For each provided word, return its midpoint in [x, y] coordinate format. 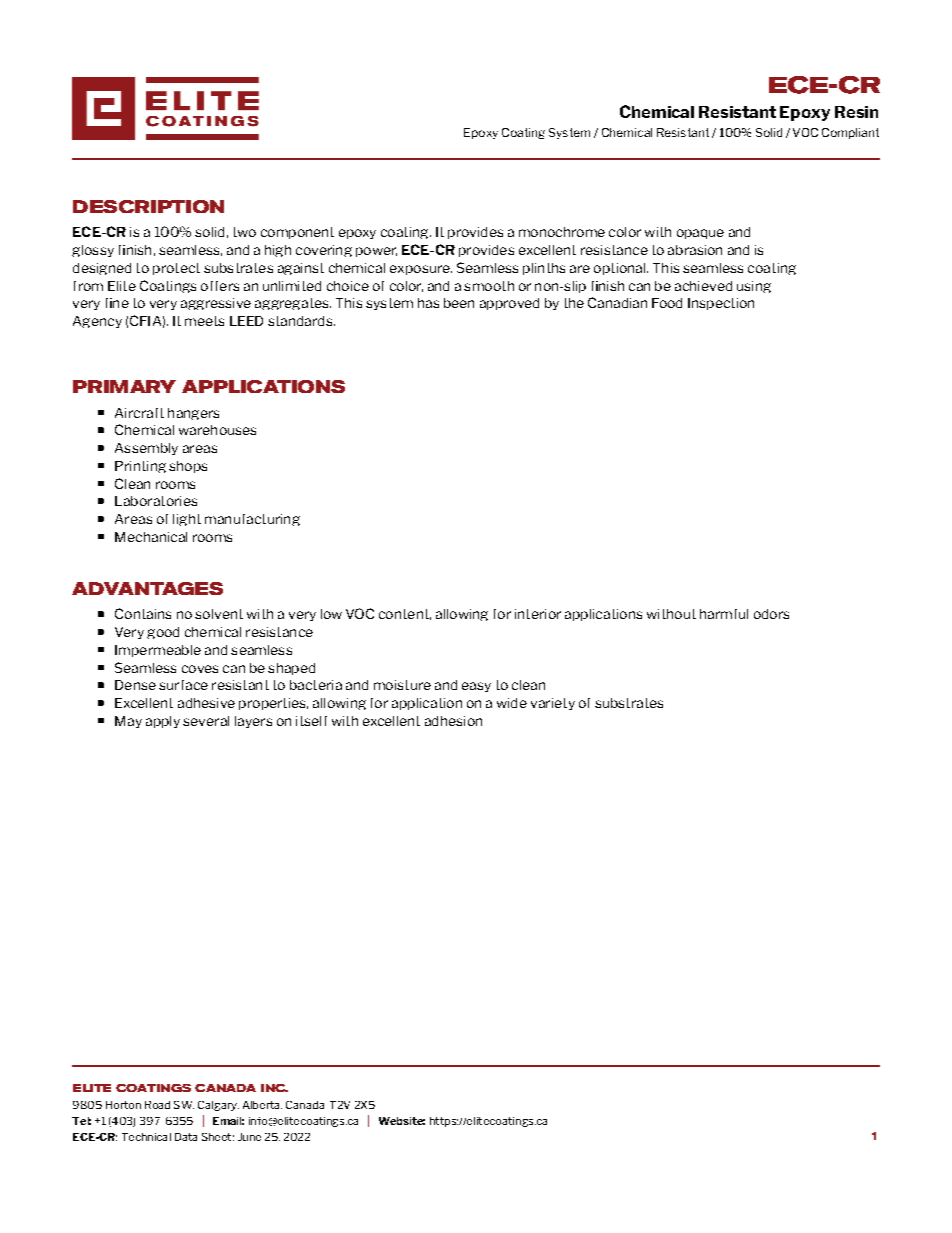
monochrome [562, 232]
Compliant [850, 133]
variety [553, 704]
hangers [193, 414]
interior [538, 614]
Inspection [721, 304]
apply [163, 722]
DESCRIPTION [148, 206]
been [459, 303]
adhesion [453, 721]
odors [771, 614]
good [163, 633]
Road [157, 1105]
